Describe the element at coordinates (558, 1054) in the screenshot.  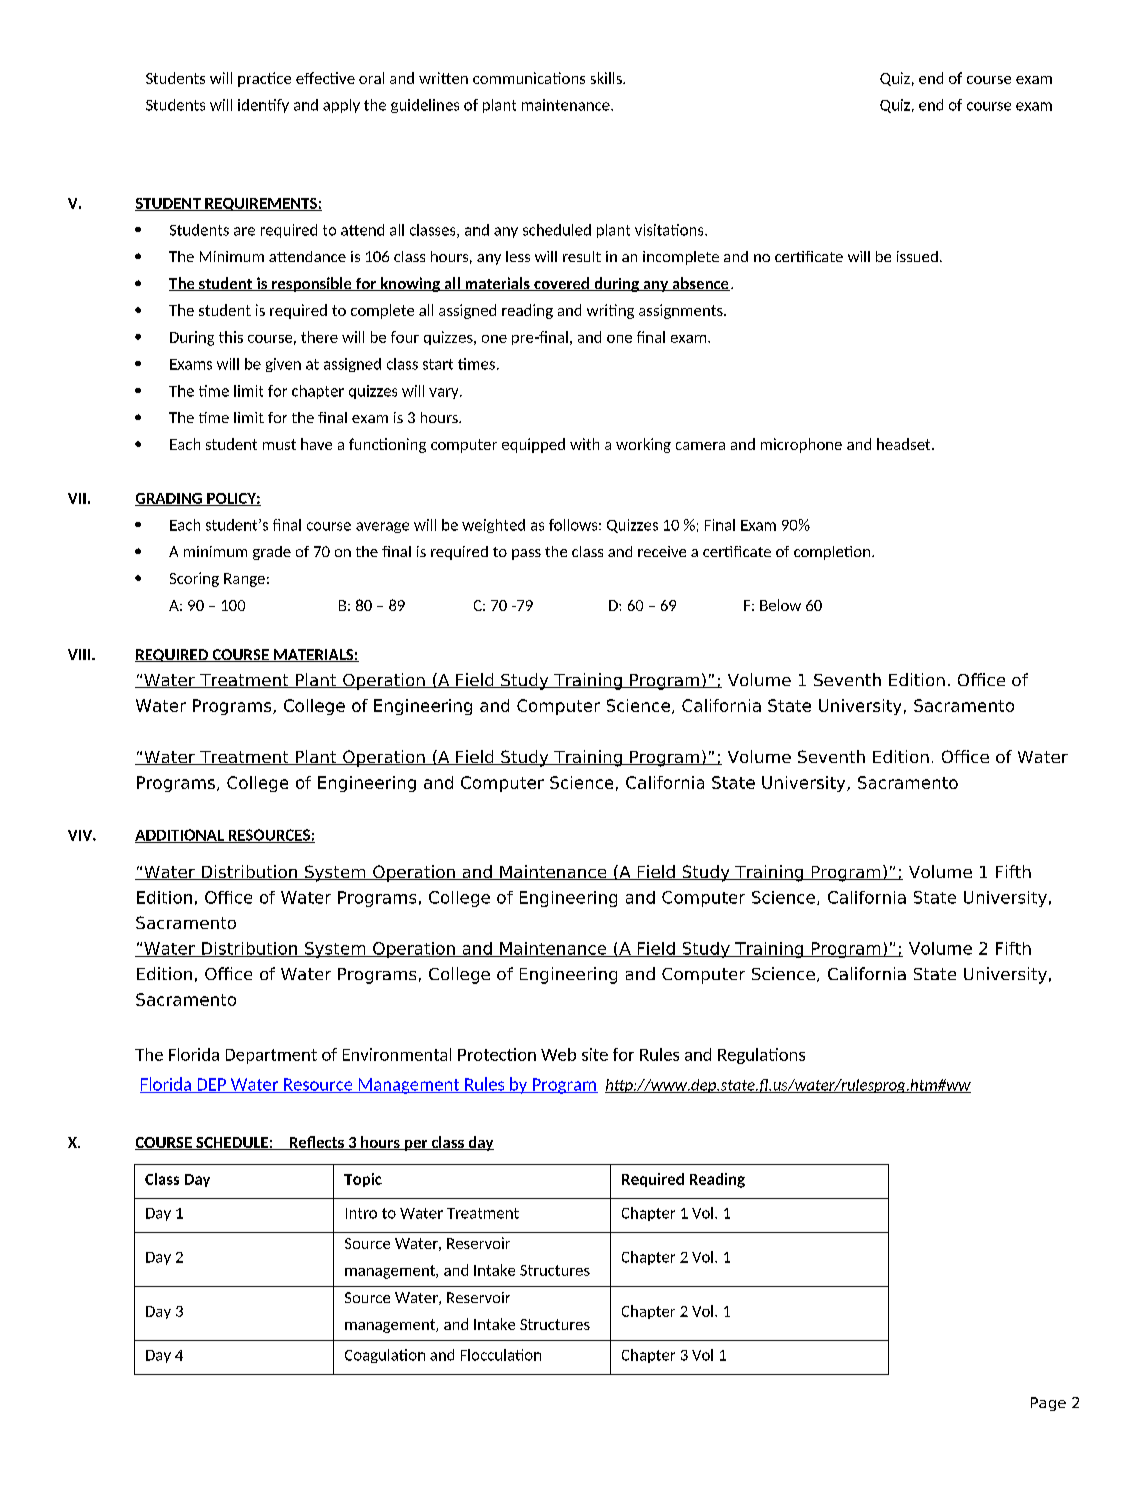
I see `Web` at that location.
